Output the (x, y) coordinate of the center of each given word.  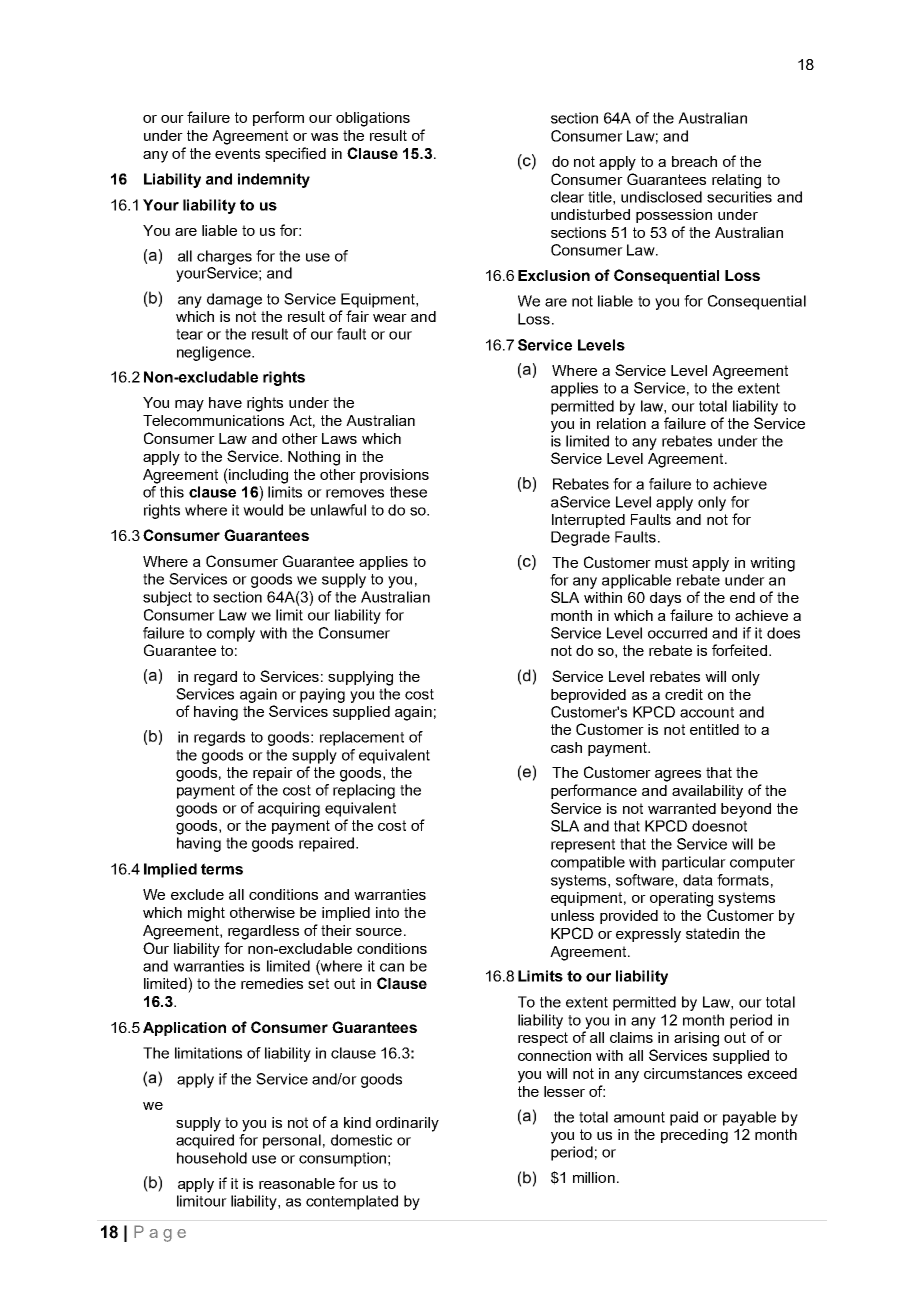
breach (694, 161)
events (237, 153)
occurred (677, 633)
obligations (373, 119)
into (387, 912)
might (206, 914)
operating (681, 899)
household (212, 1158)
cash (566, 747)
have (225, 402)
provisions (394, 476)
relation (621, 423)
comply (231, 634)
